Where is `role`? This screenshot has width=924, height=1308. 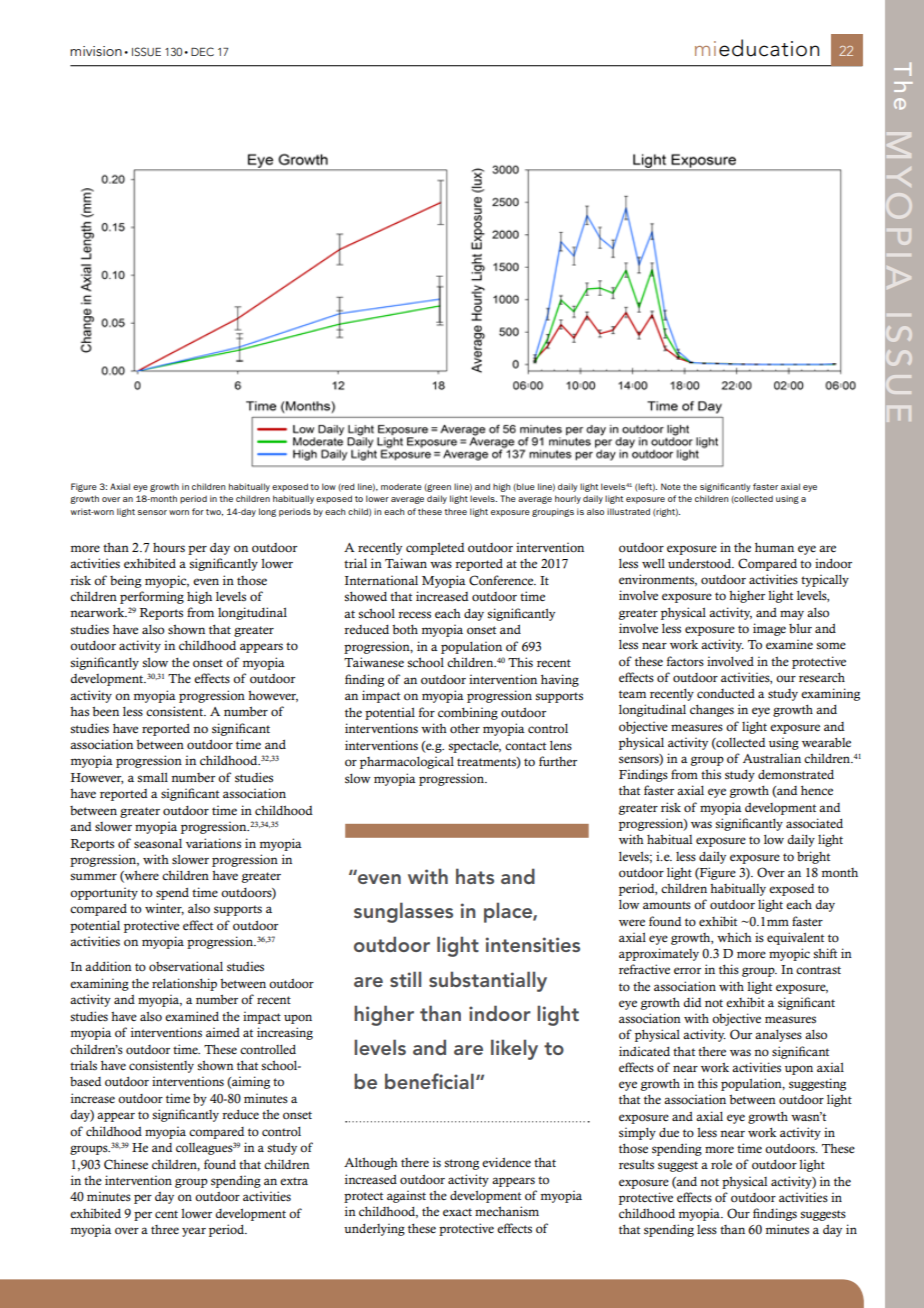 role is located at coordinates (721, 1164).
